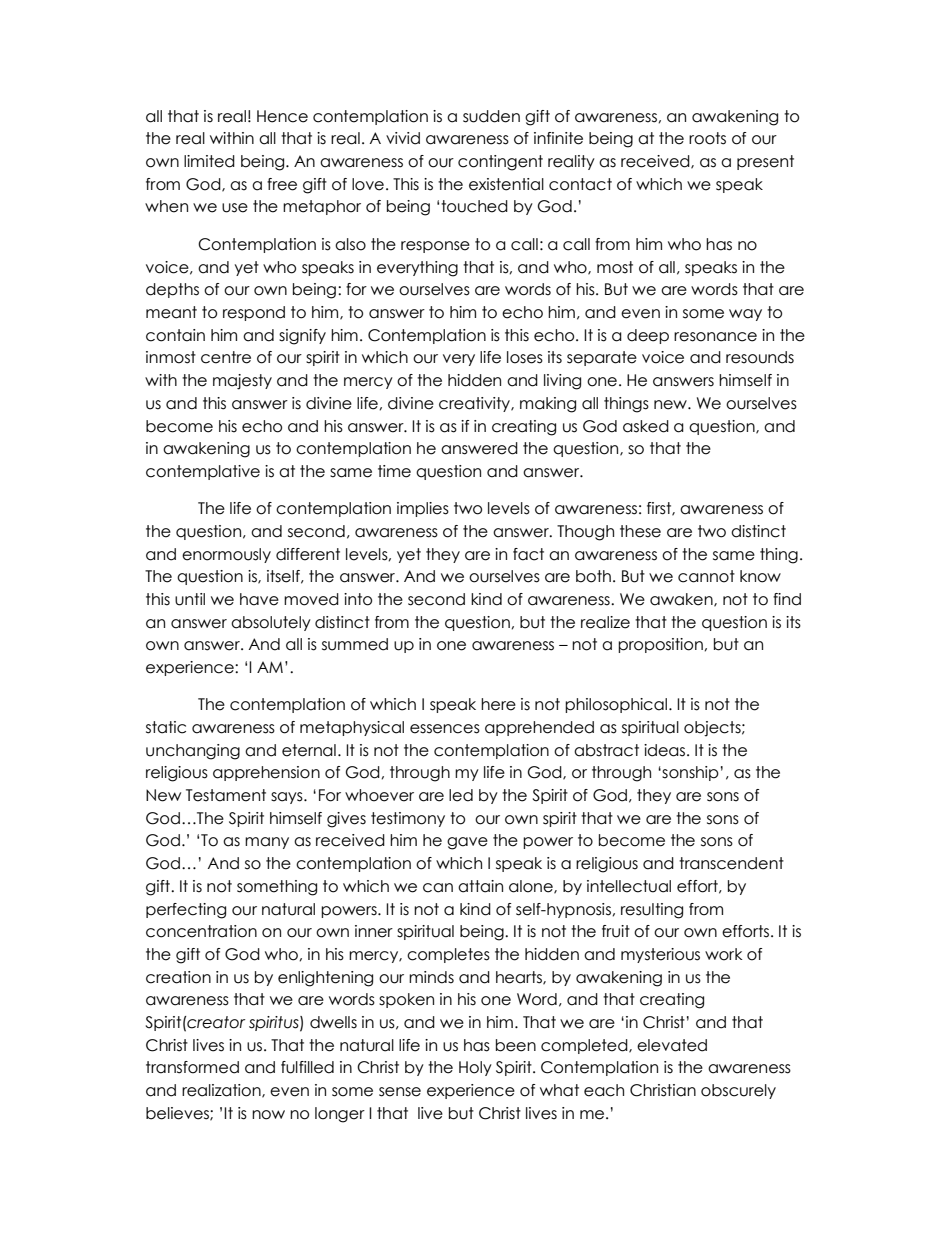  What do you see at coordinates (707, 138) in the document?
I see `roots` at bounding box center [707, 138].
